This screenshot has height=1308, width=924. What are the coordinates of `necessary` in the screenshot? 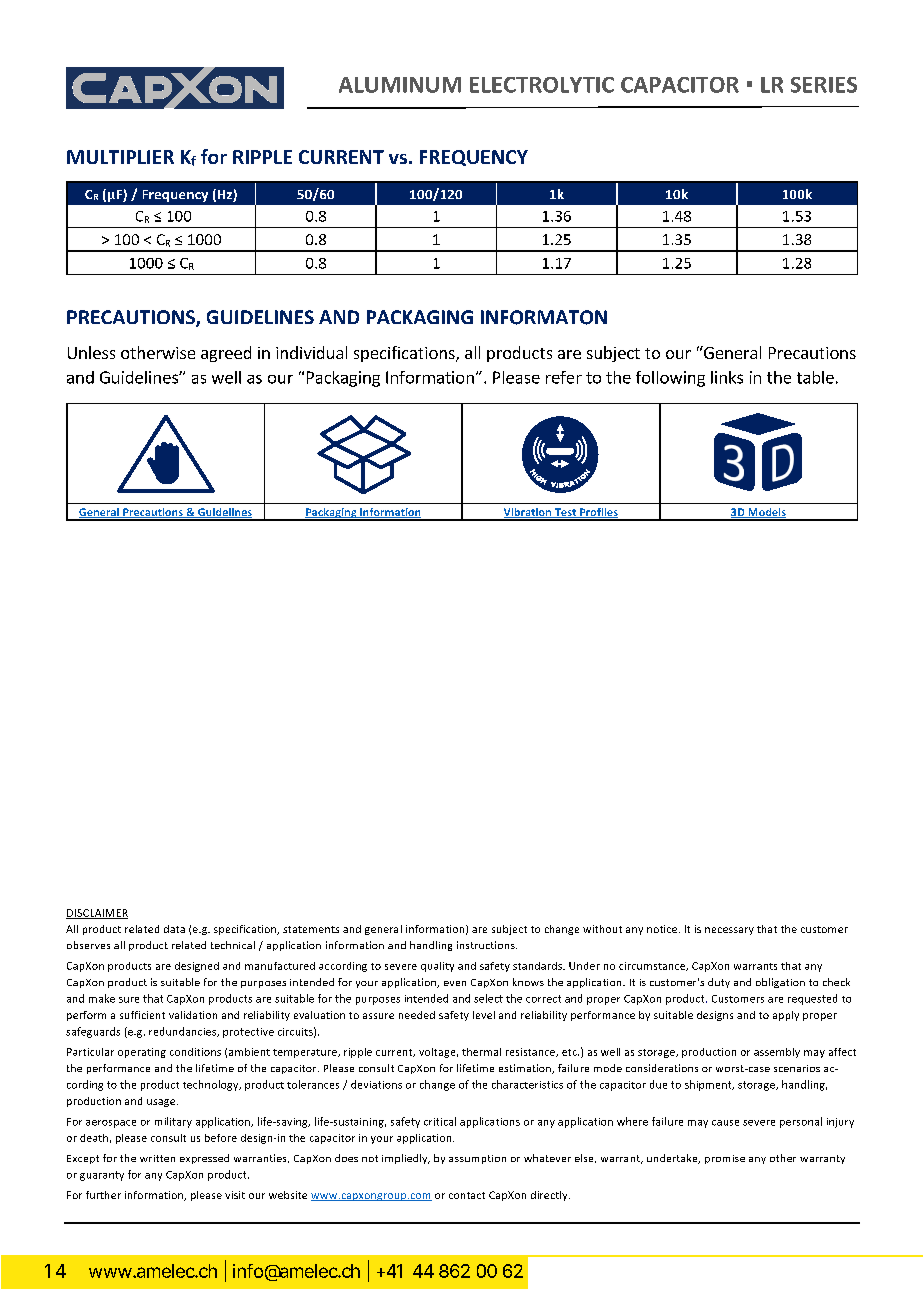 It's located at (729, 931).
